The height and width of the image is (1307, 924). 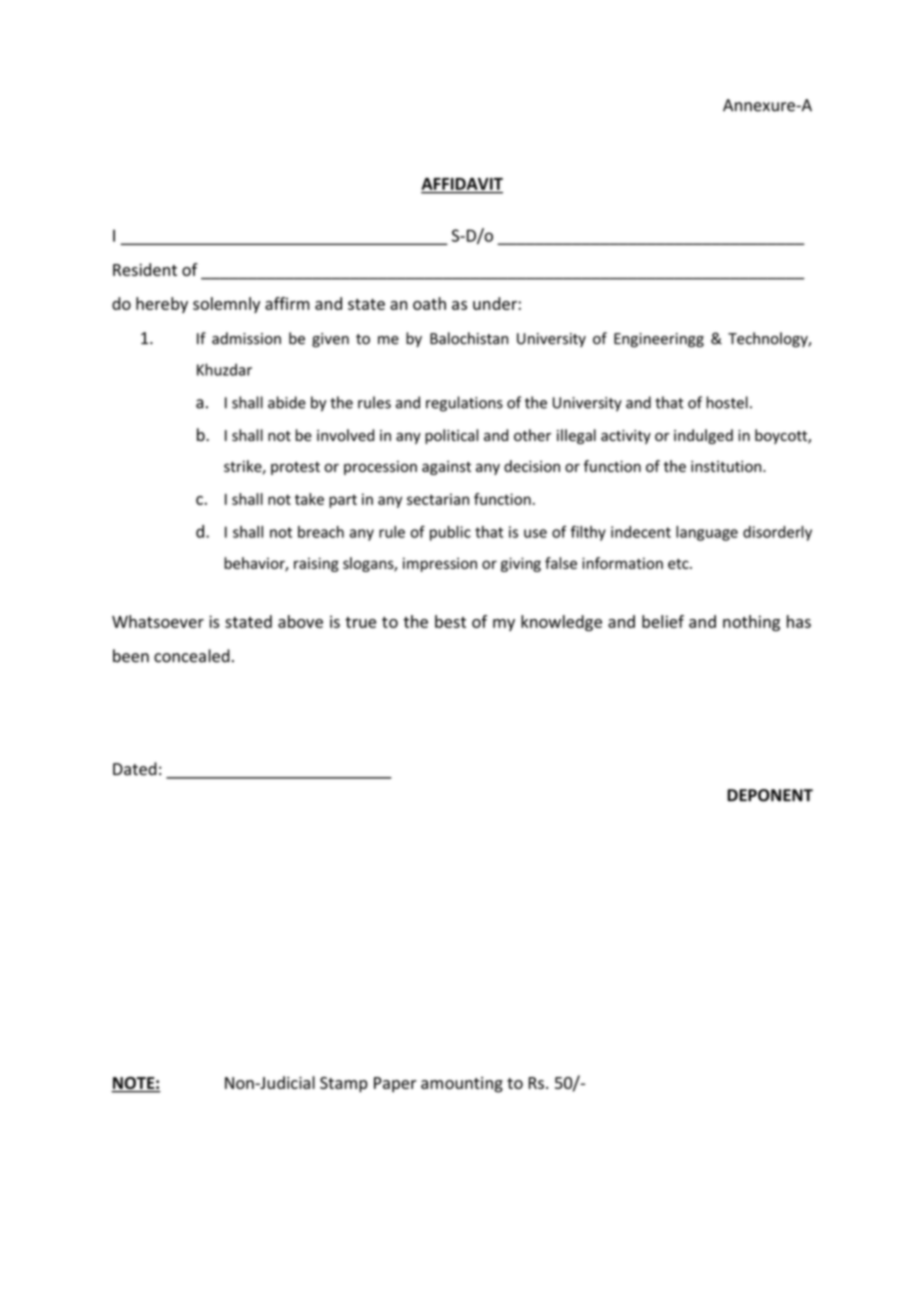 I want to click on institution, so click(x=727, y=466).
